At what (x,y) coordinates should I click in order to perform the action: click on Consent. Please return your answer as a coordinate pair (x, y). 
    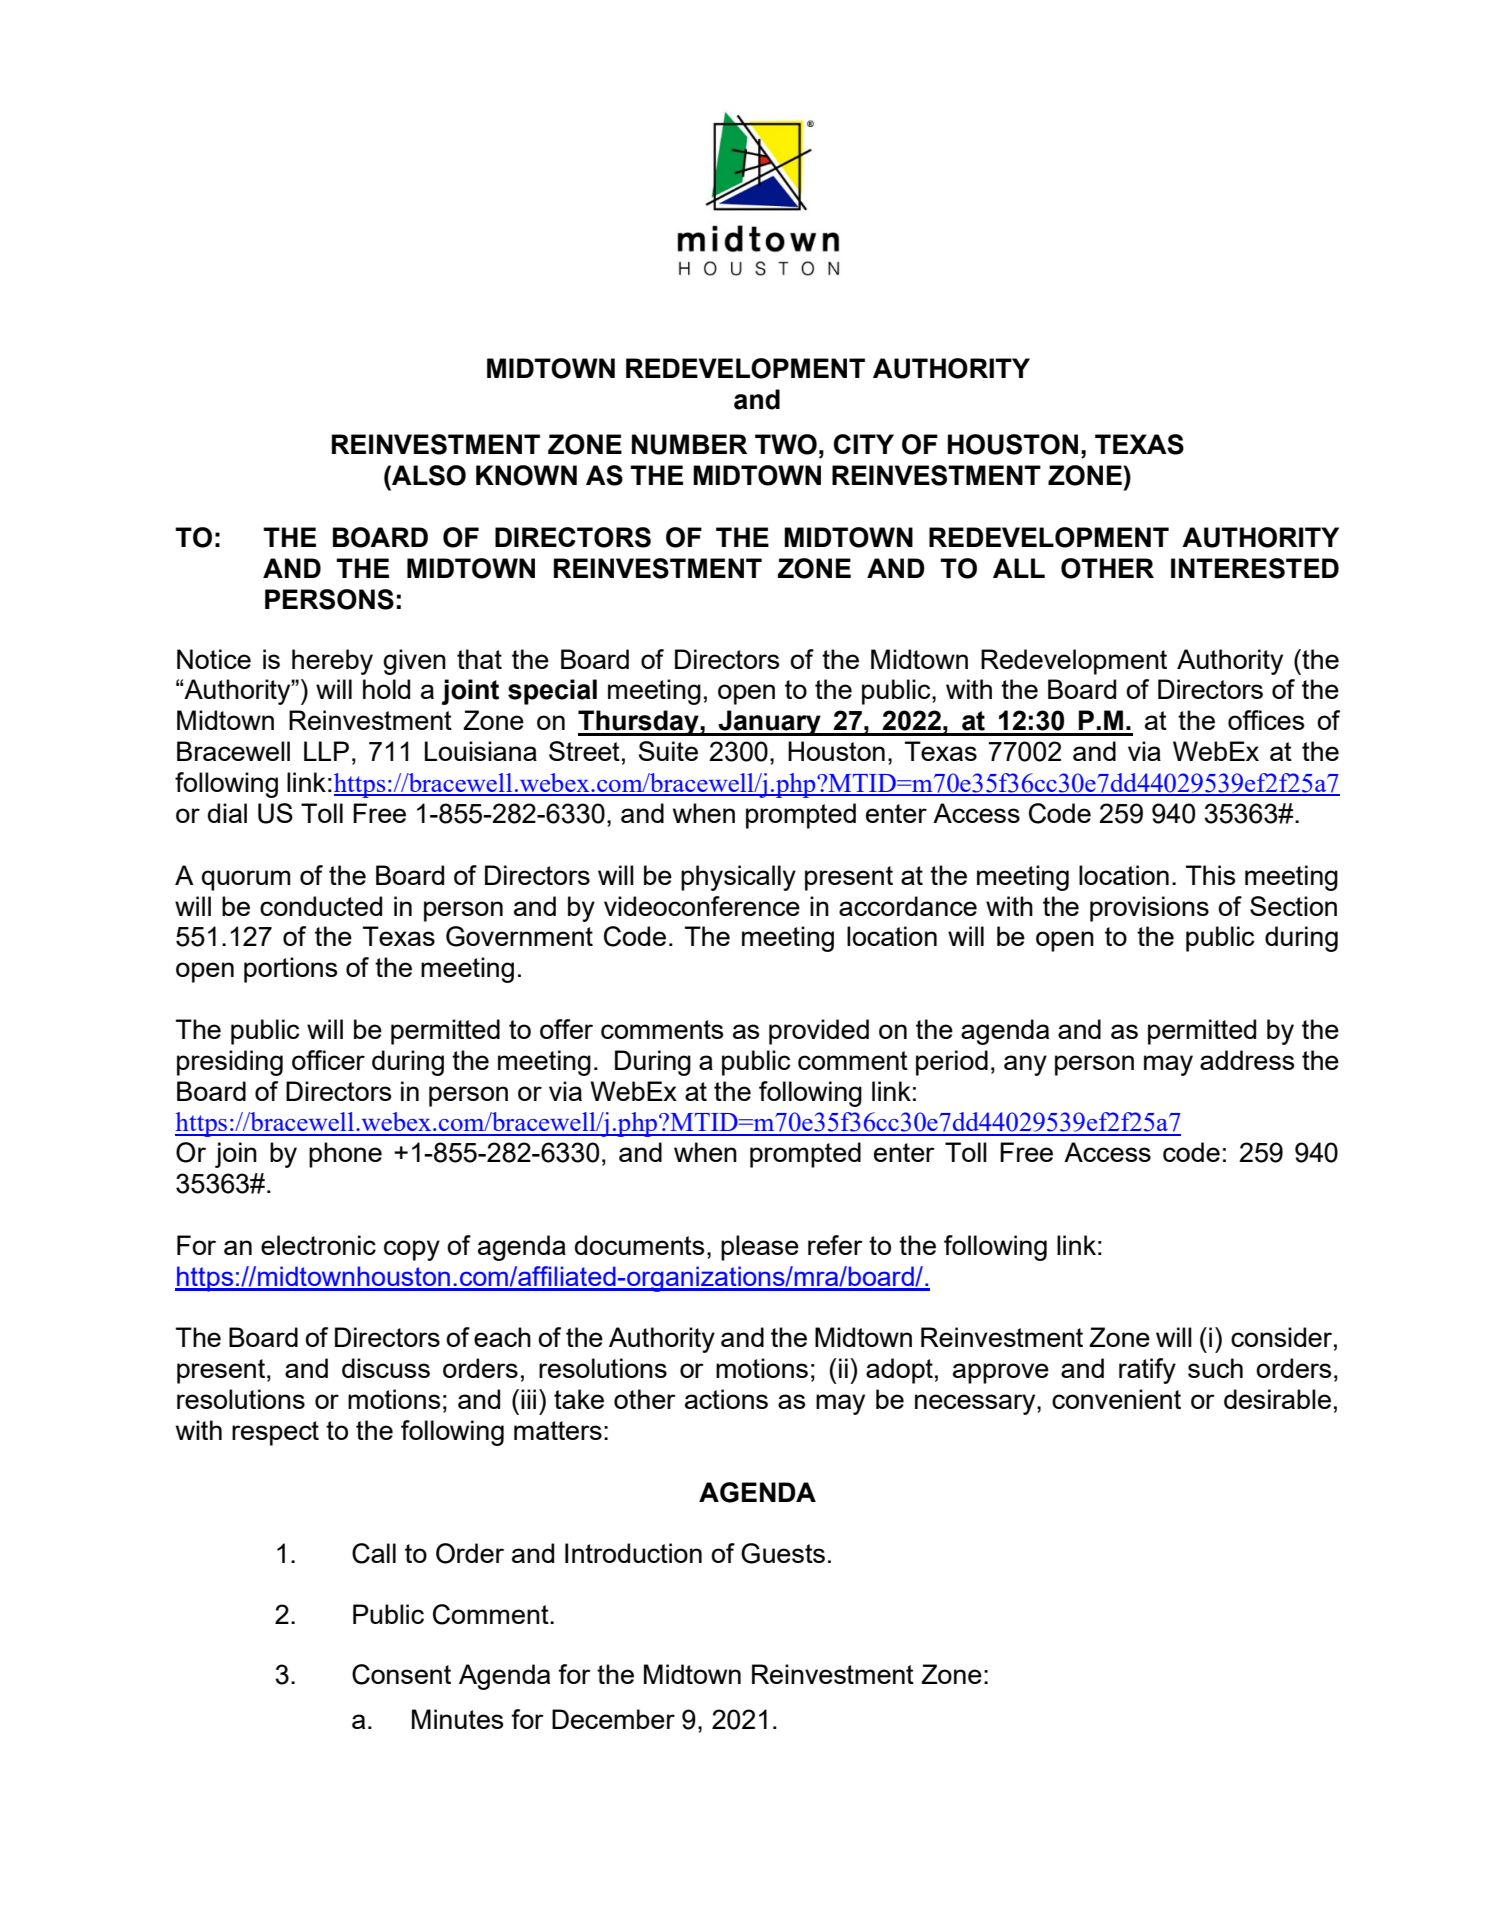
    Looking at the image, I should click on (401, 1674).
